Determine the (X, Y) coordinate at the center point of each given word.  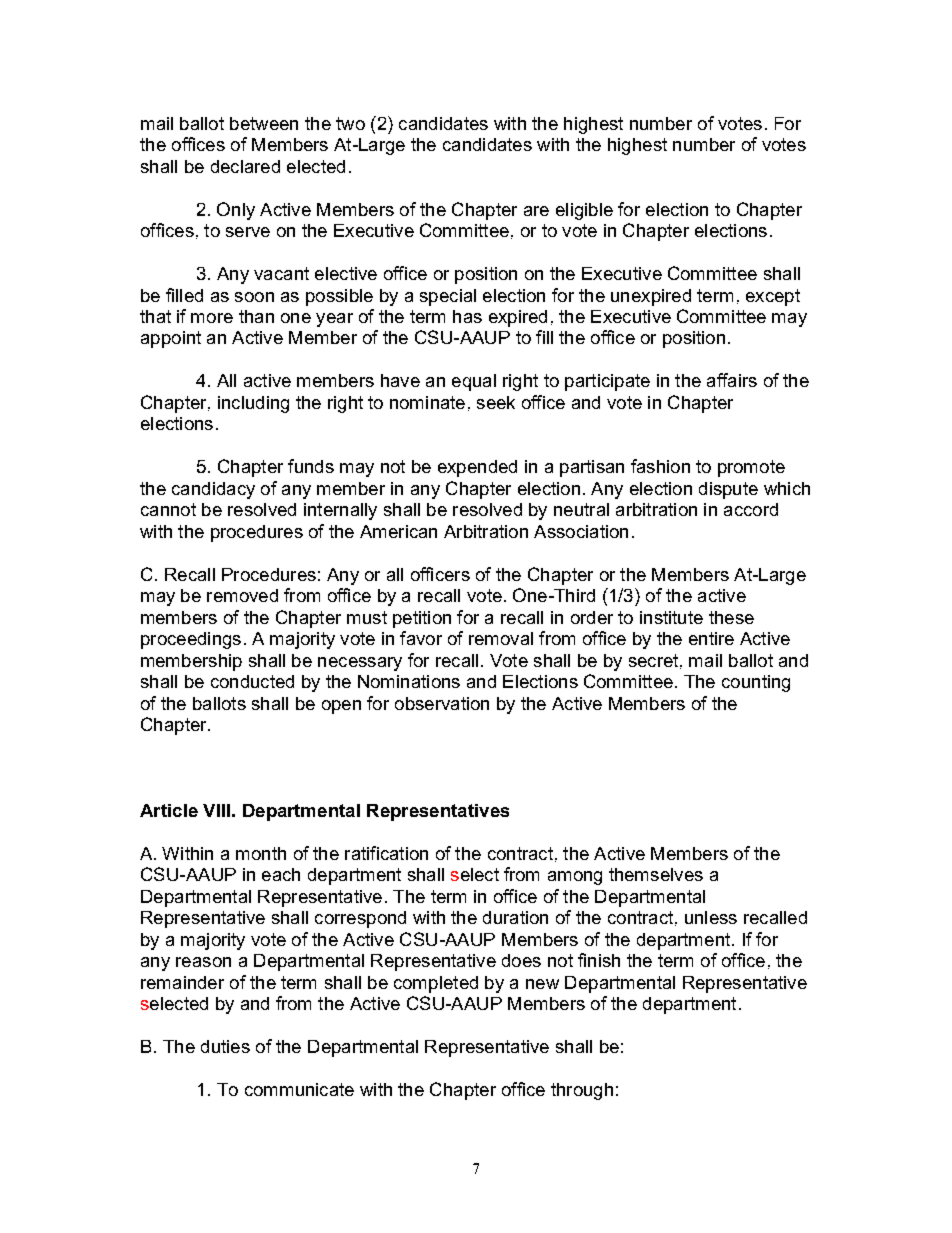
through (582, 1091)
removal (501, 638)
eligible (584, 211)
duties (225, 1046)
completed (436, 984)
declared (245, 166)
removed (242, 595)
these (731, 617)
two (350, 123)
